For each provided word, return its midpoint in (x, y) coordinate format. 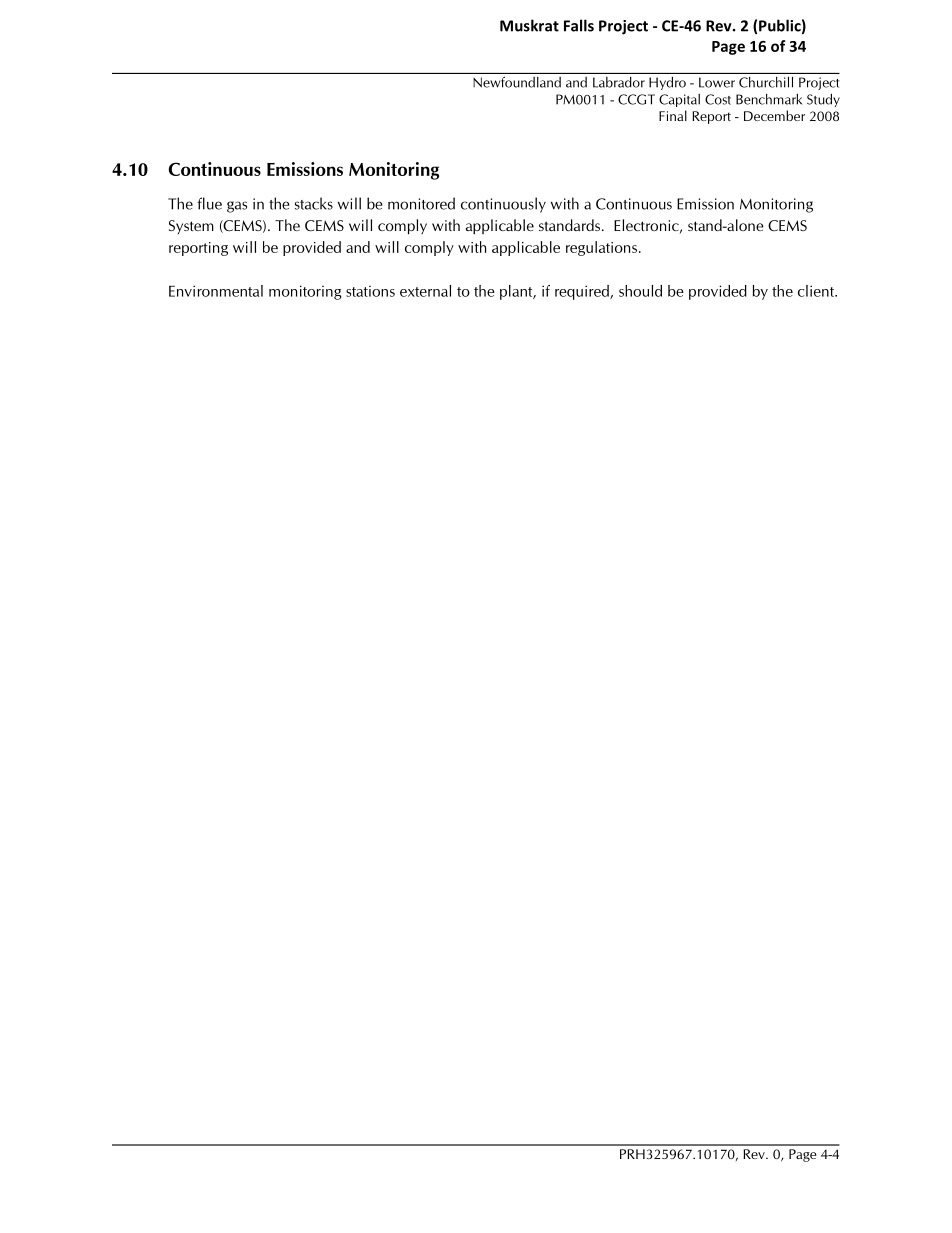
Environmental (216, 291)
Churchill (766, 82)
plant (517, 292)
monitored (421, 203)
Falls (579, 25)
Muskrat (529, 25)
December (774, 115)
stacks (314, 203)
